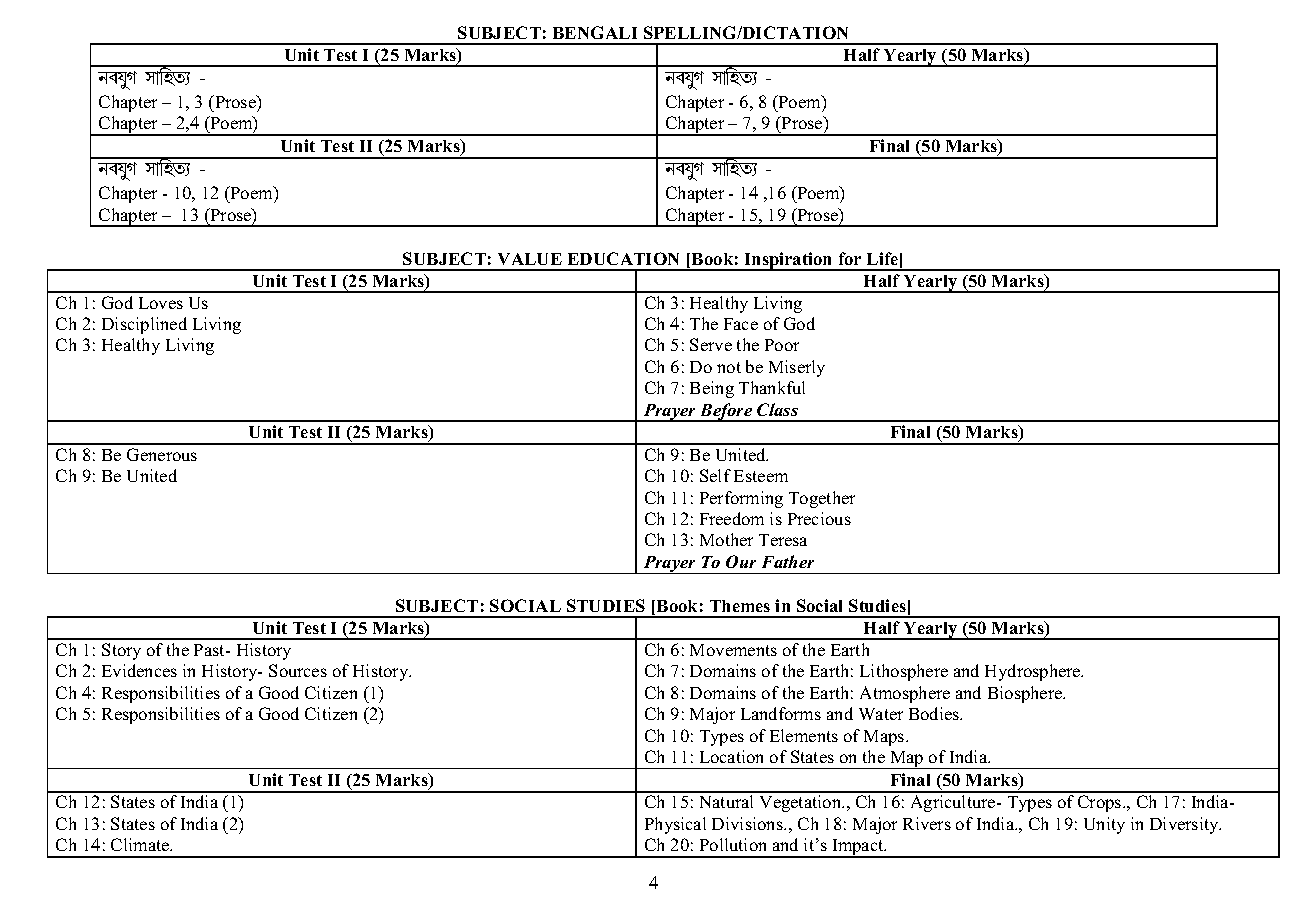  What do you see at coordinates (733, 844) in the screenshot?
I see `Pollution` at bounding box center [733, 844].
